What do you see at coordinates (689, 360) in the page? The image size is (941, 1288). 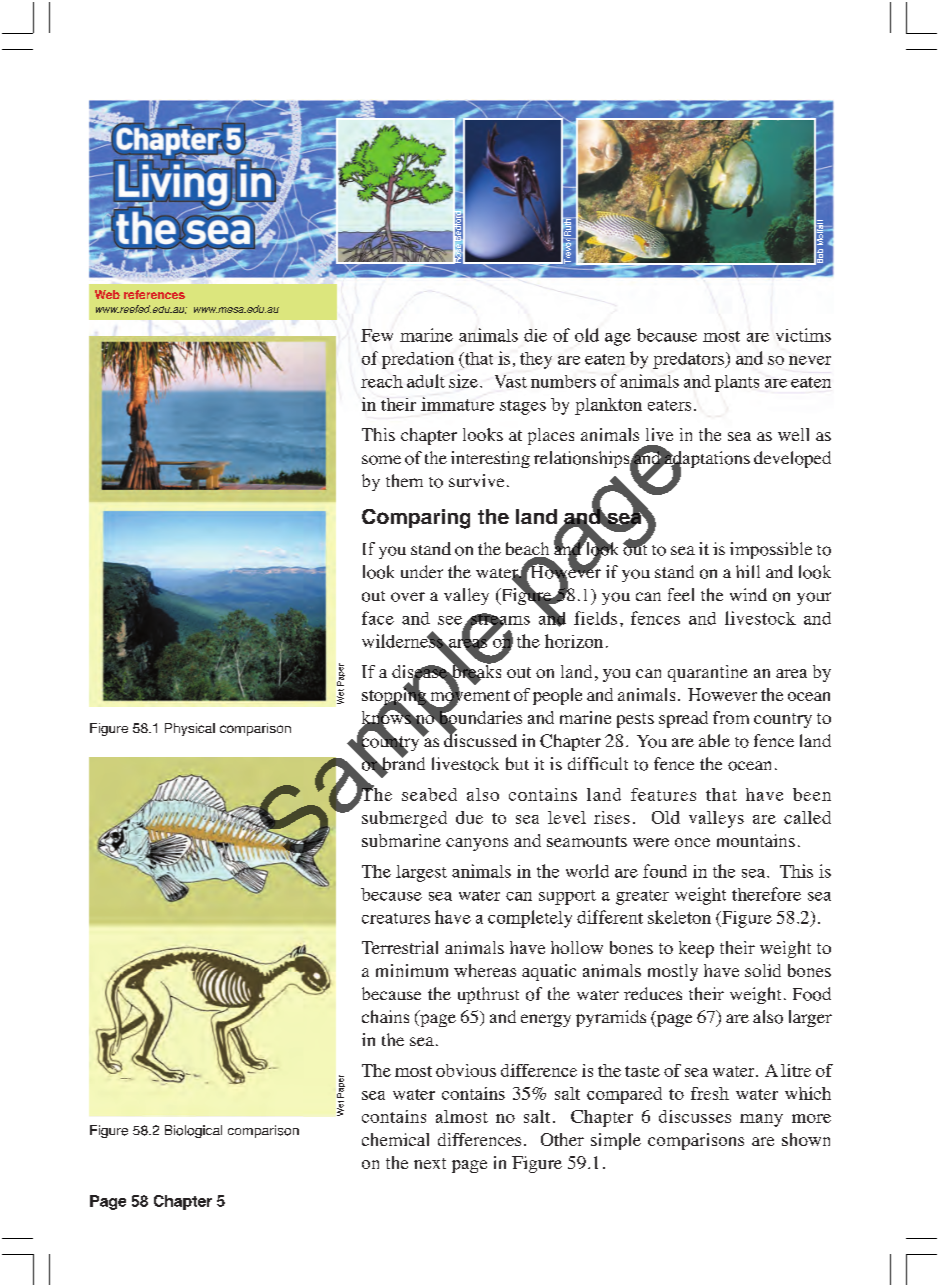 I see `predators` at bounding box center [689, 360].
